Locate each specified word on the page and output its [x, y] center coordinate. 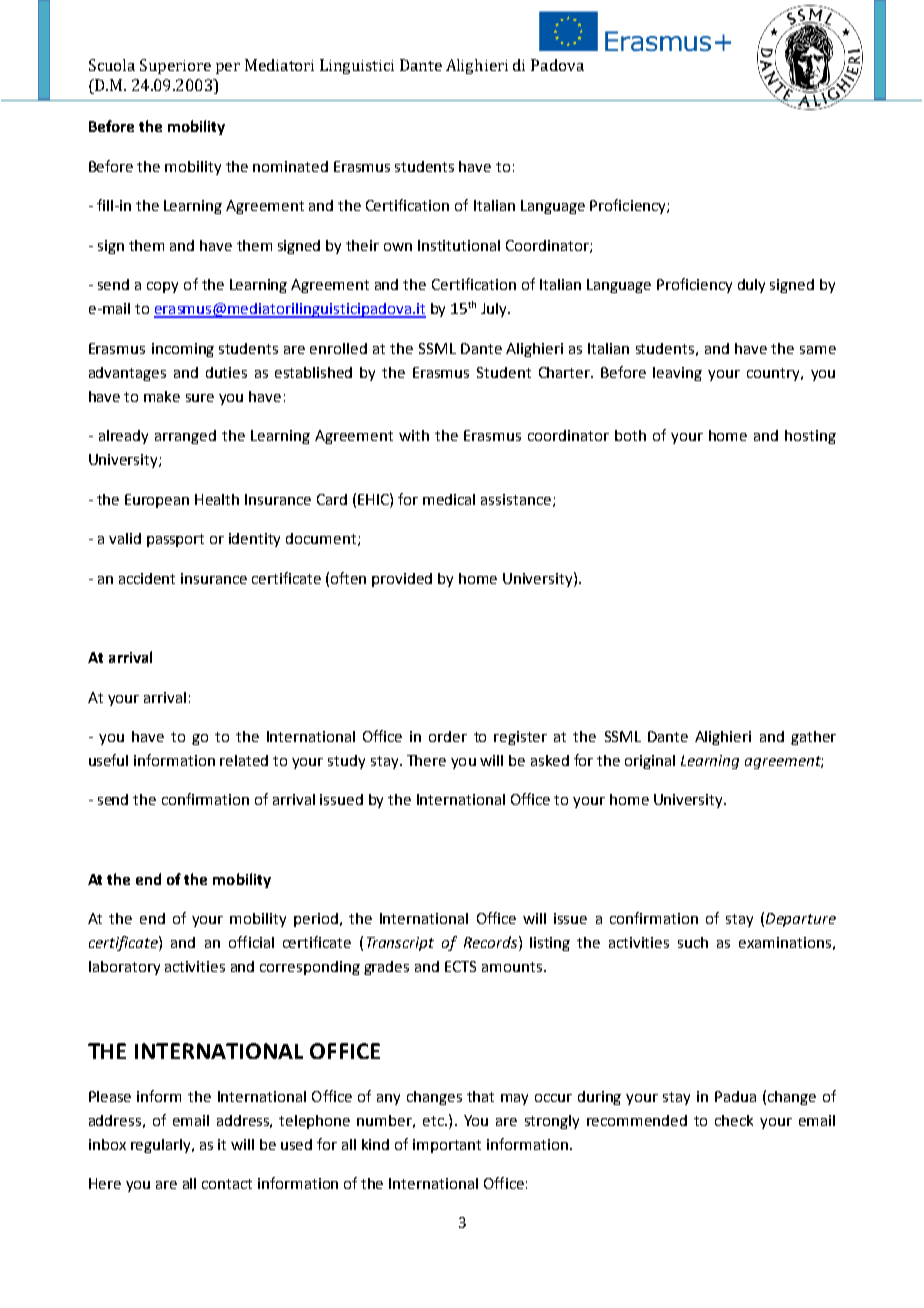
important [447, 1146]
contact [227, 1184]
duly [751, 286]
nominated [290, 166]
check [734, 1120]
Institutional [459, 245]
